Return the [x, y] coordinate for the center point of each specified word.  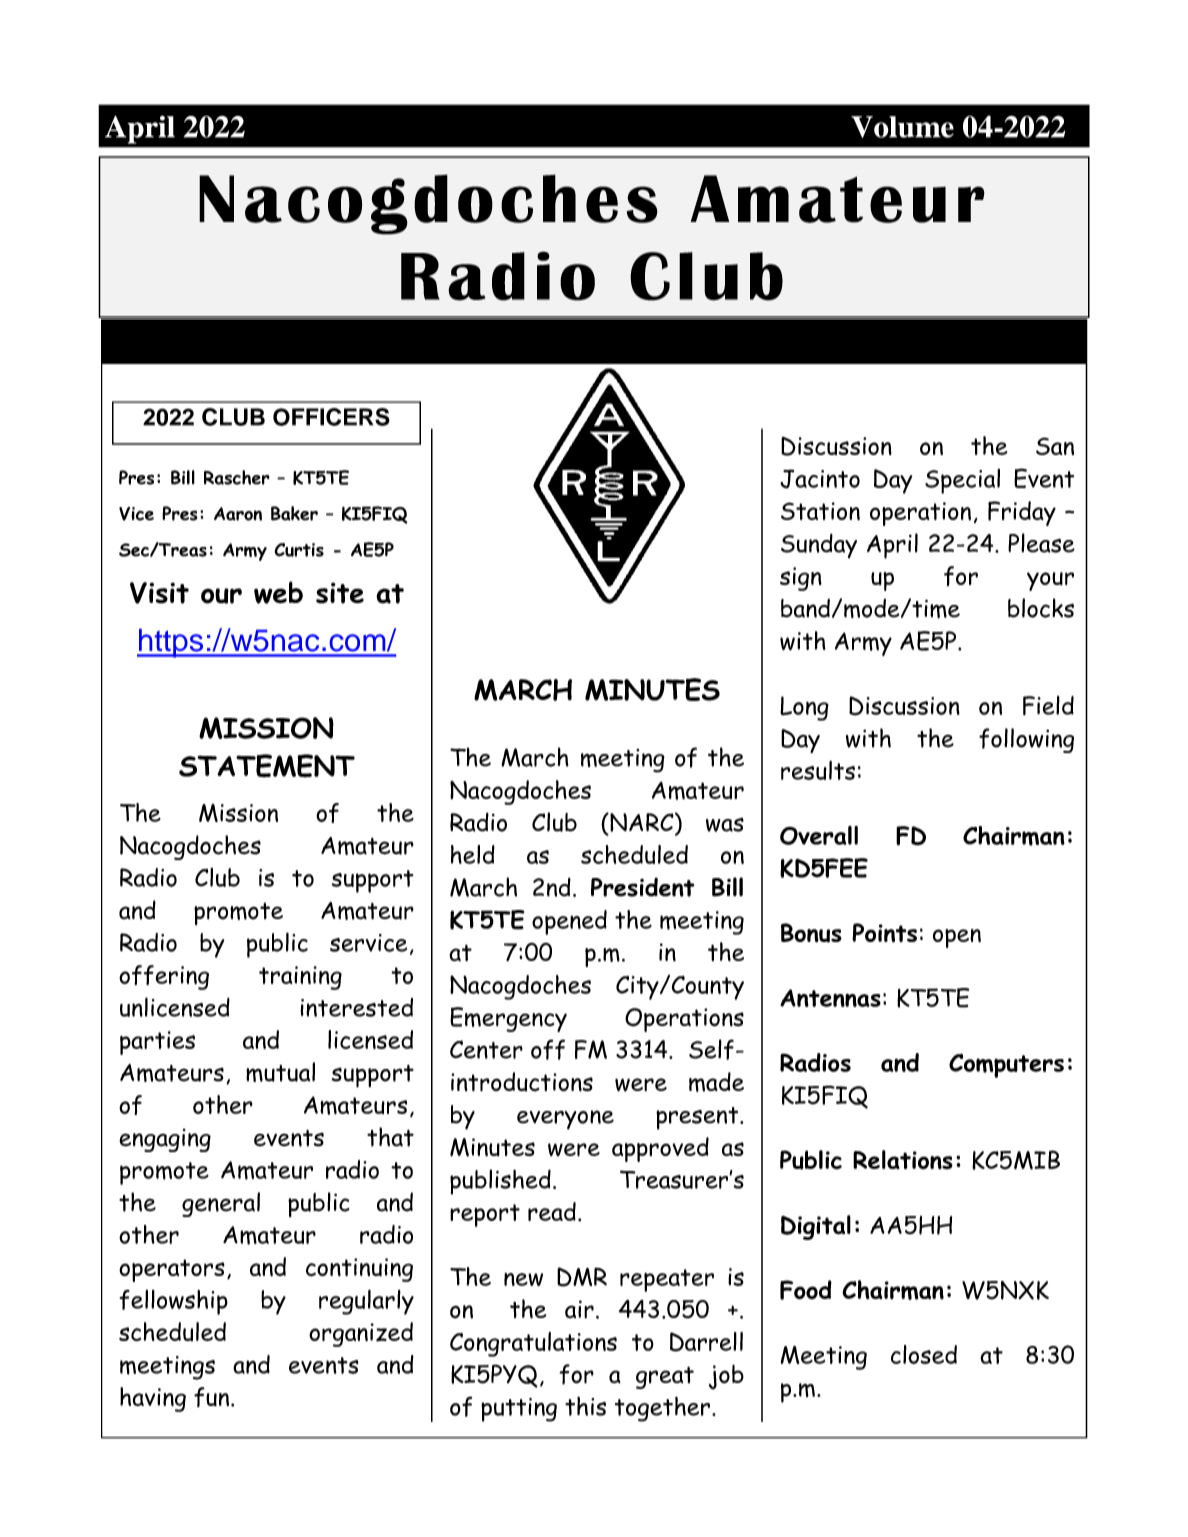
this [585, 1406]
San [1055, 446]
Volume [902, 127]
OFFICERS [331, 417]
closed [924, 1354]
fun [211, 1397]
